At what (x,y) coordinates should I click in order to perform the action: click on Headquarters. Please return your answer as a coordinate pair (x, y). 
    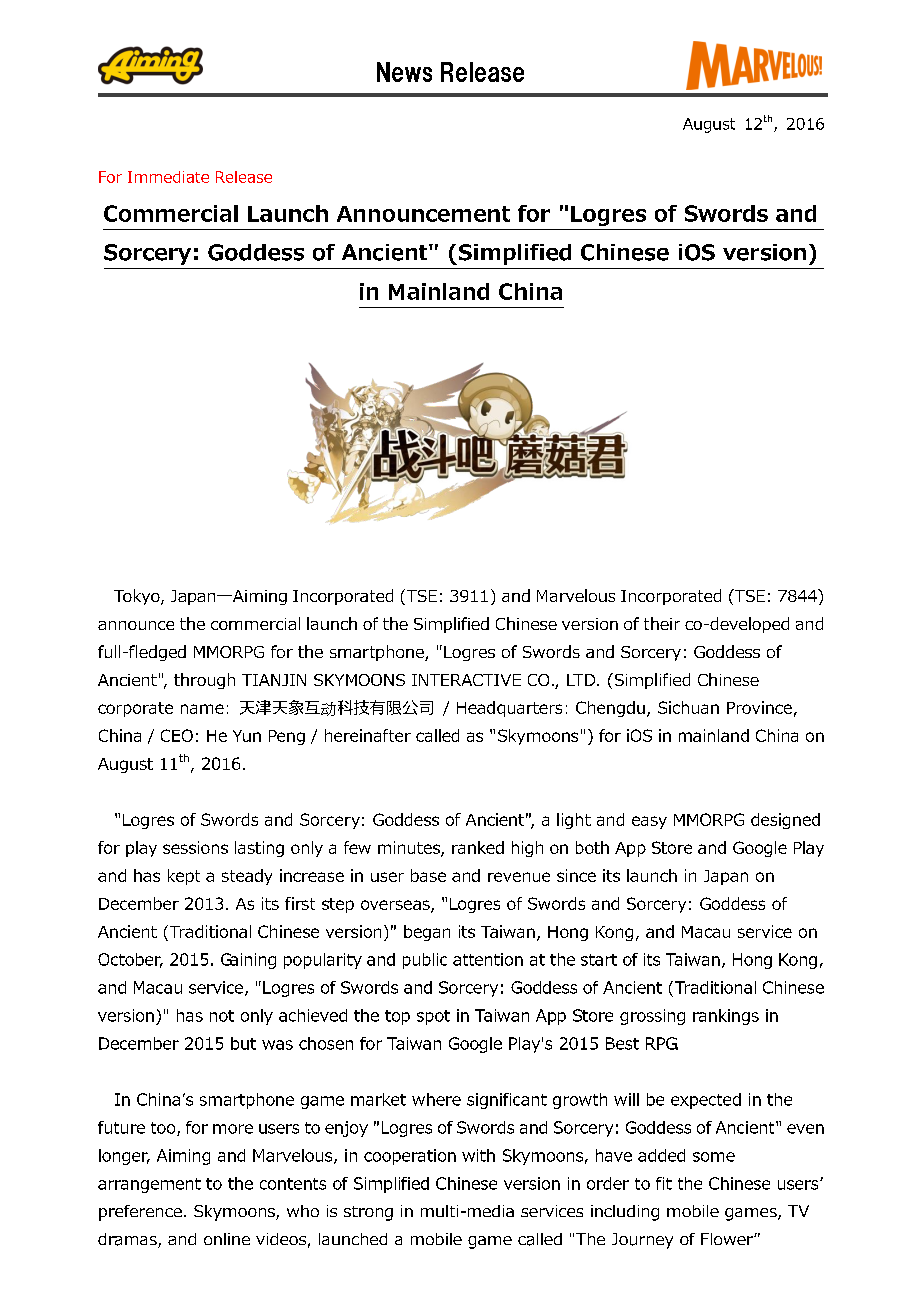
    Looking at the image, I should click on (509, 709).
